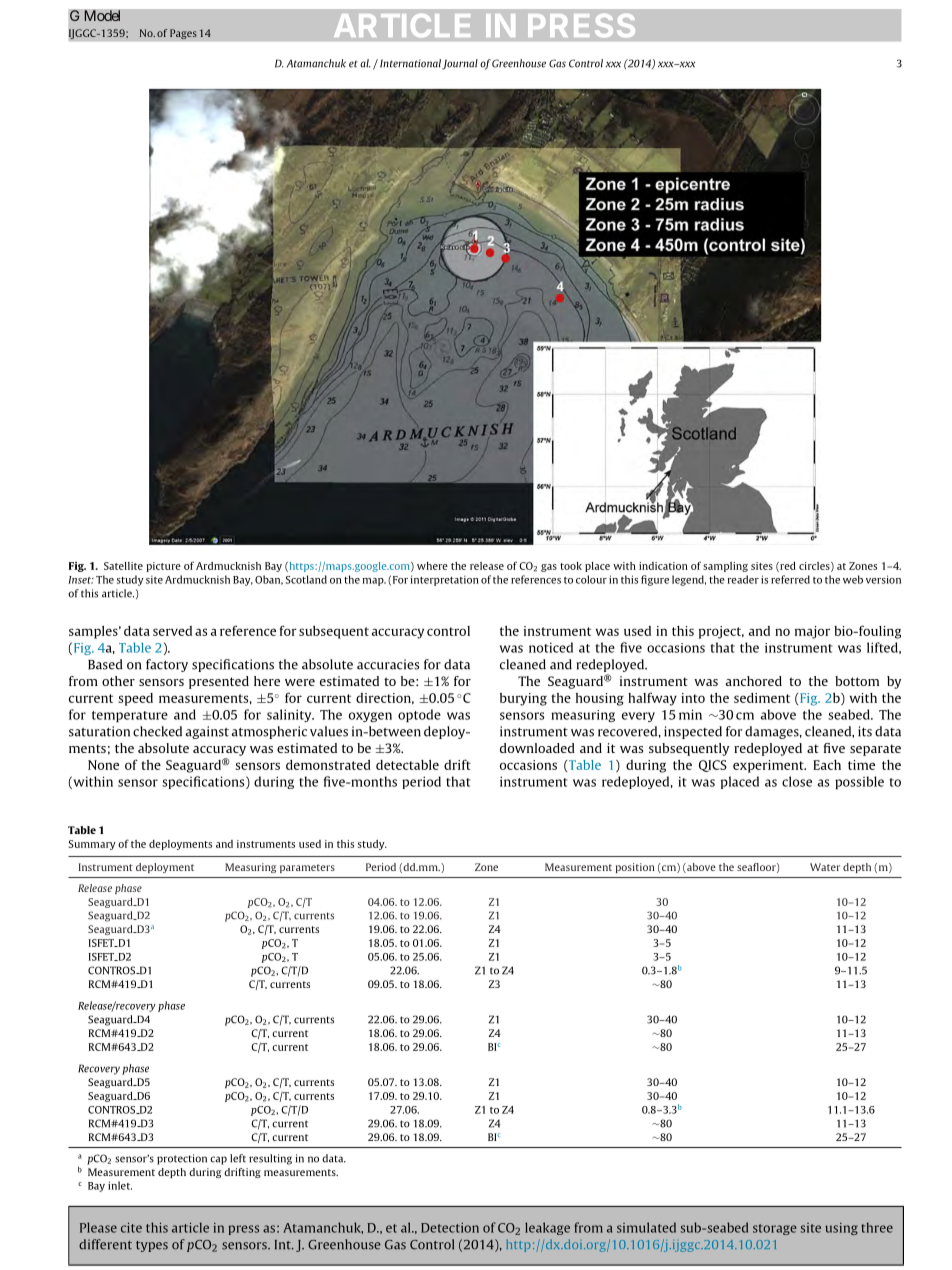 The height and width of the screenshot is (1270, 952). What do you see at coordinates (725, 567) in the screenshot?
I see `sampling` at bounding box center [725, 567].
